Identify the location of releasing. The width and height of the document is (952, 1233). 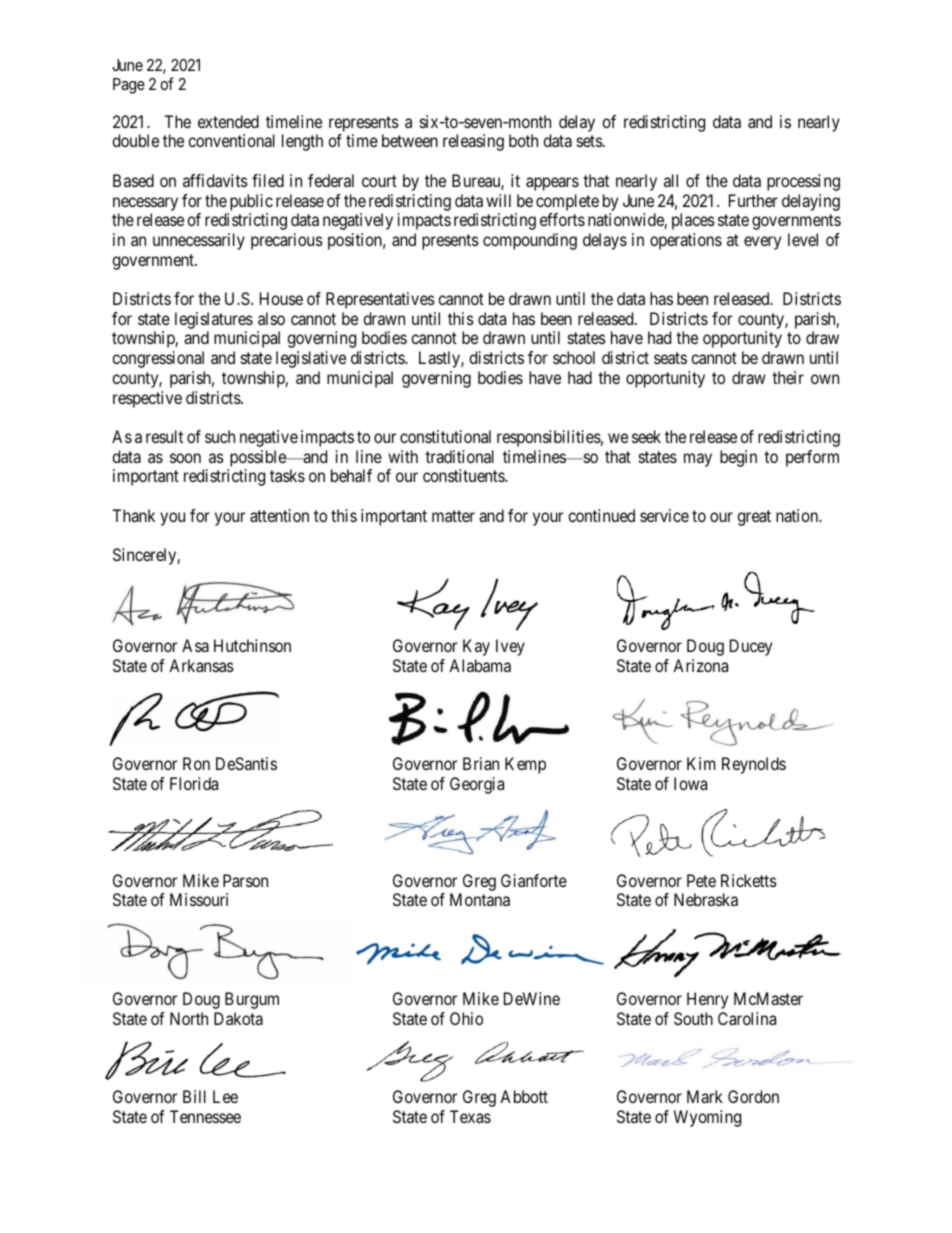
(473, 142).
